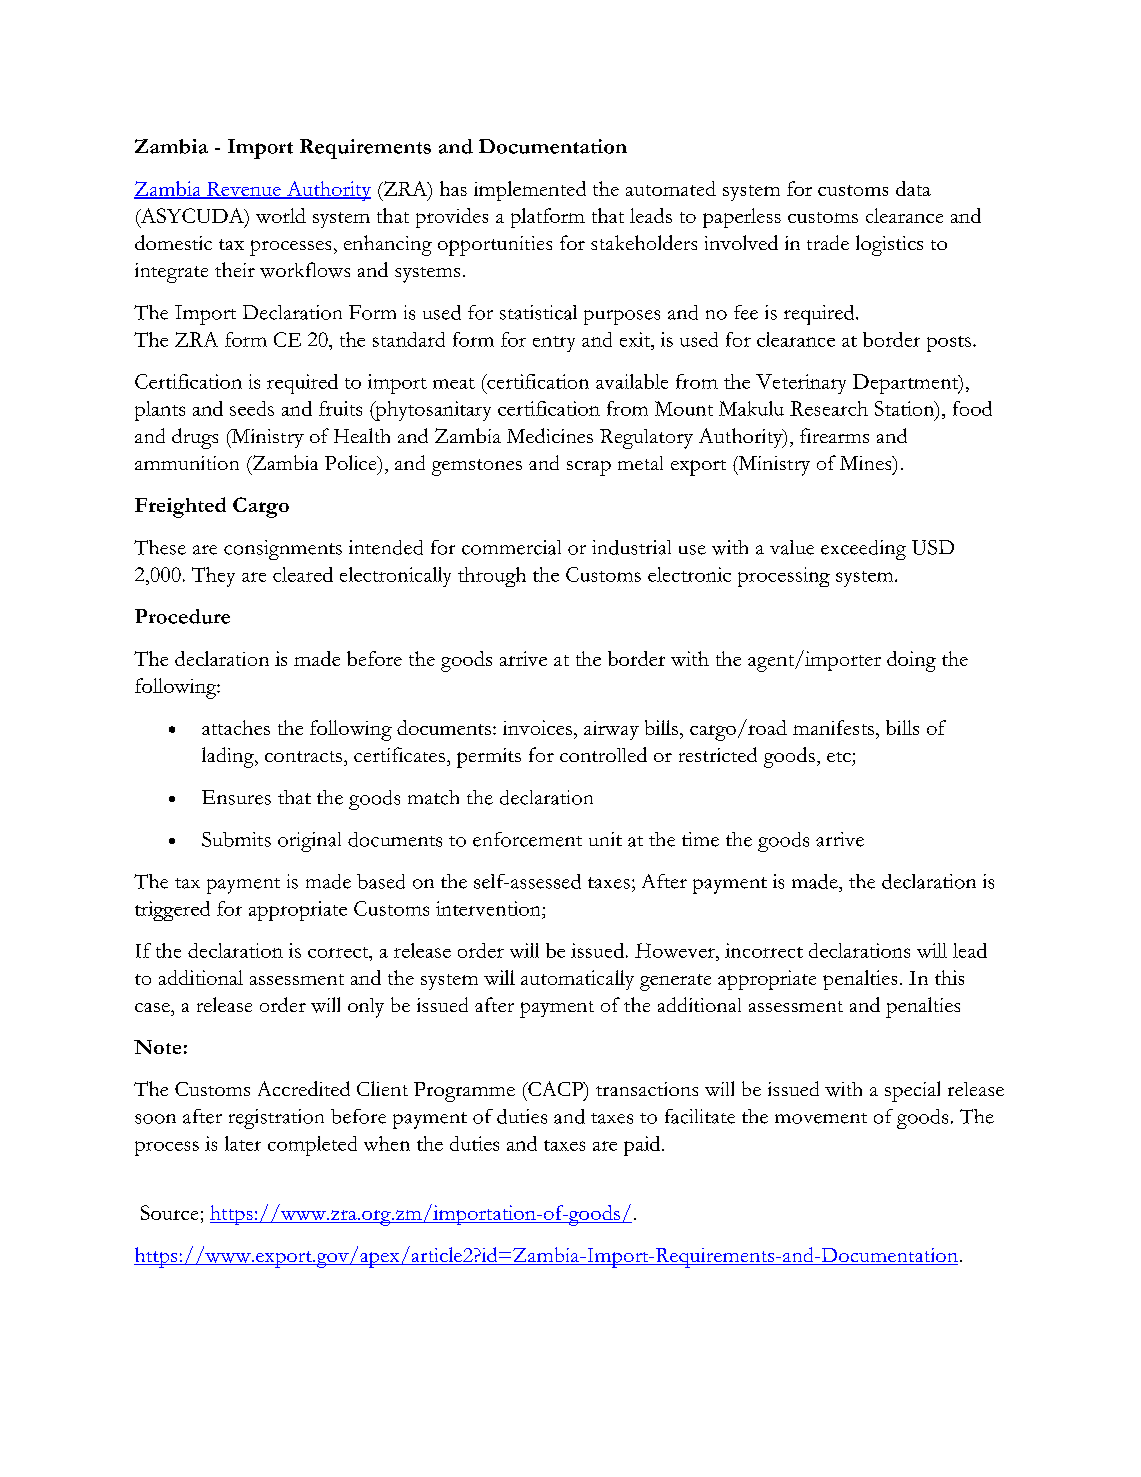 Image resolution: width=1141 pixels, height=1477 pixels. Describe the element at coordinates (530, 191) in the document. I see `implemented` at that location.
